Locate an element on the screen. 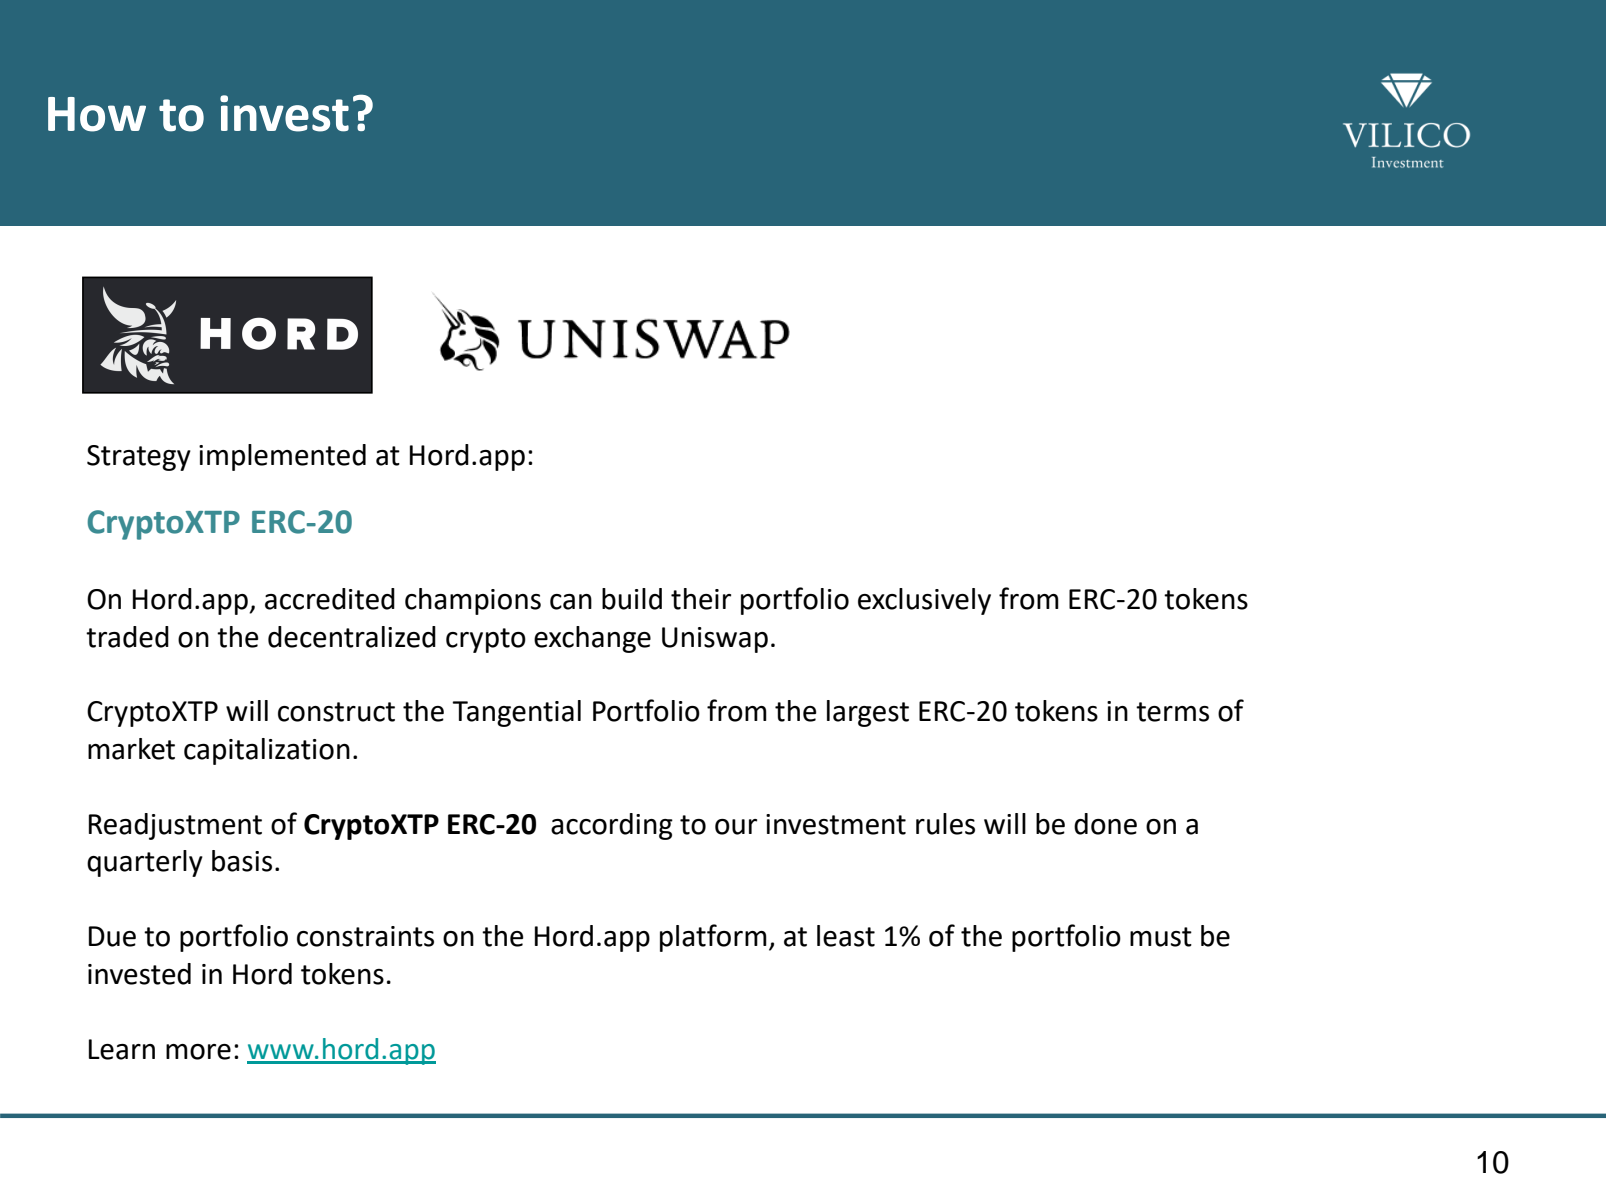  How is located at coordinates (97, 114).
